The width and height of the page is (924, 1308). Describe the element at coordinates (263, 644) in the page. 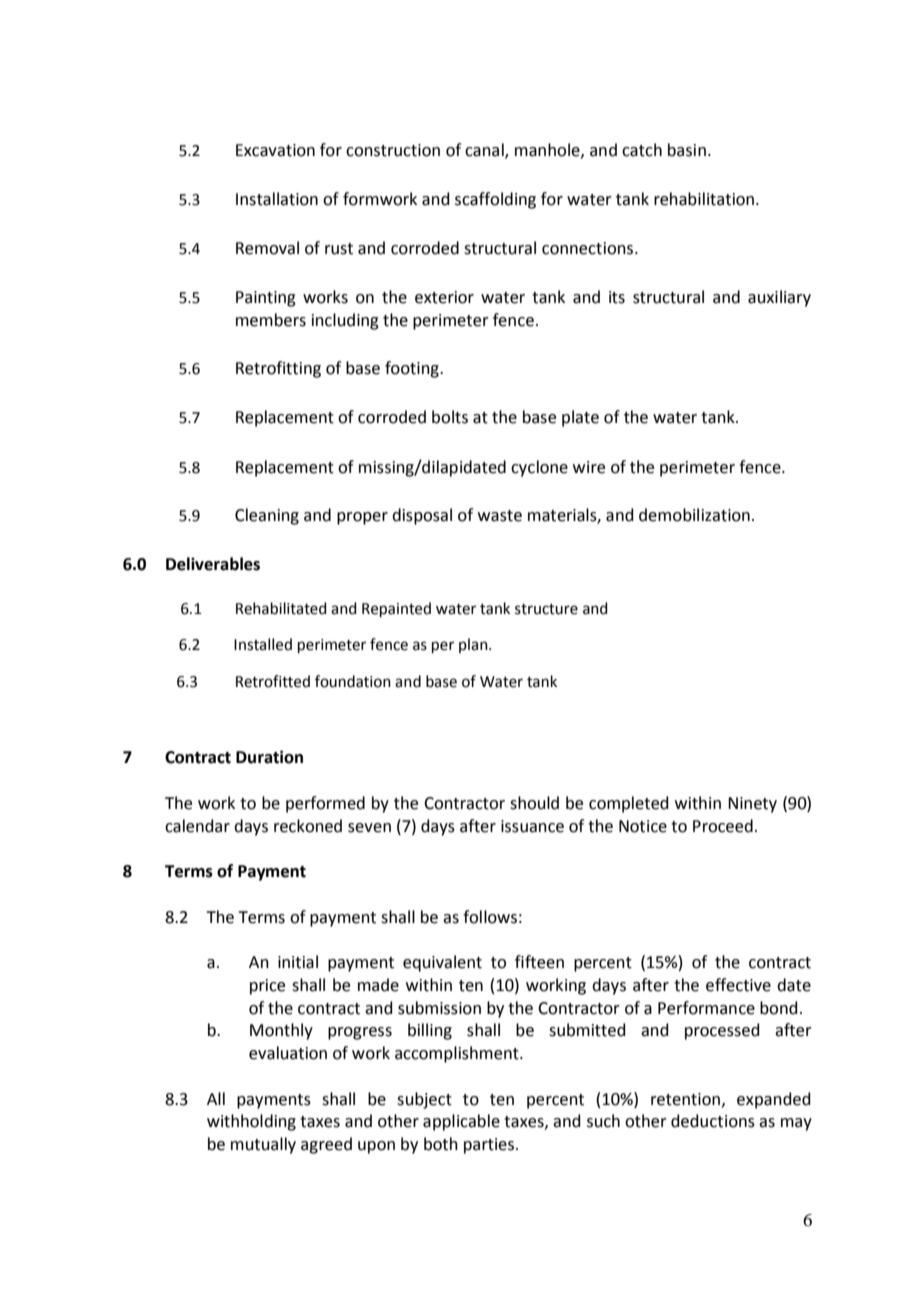

I see `Installed` at that location.
